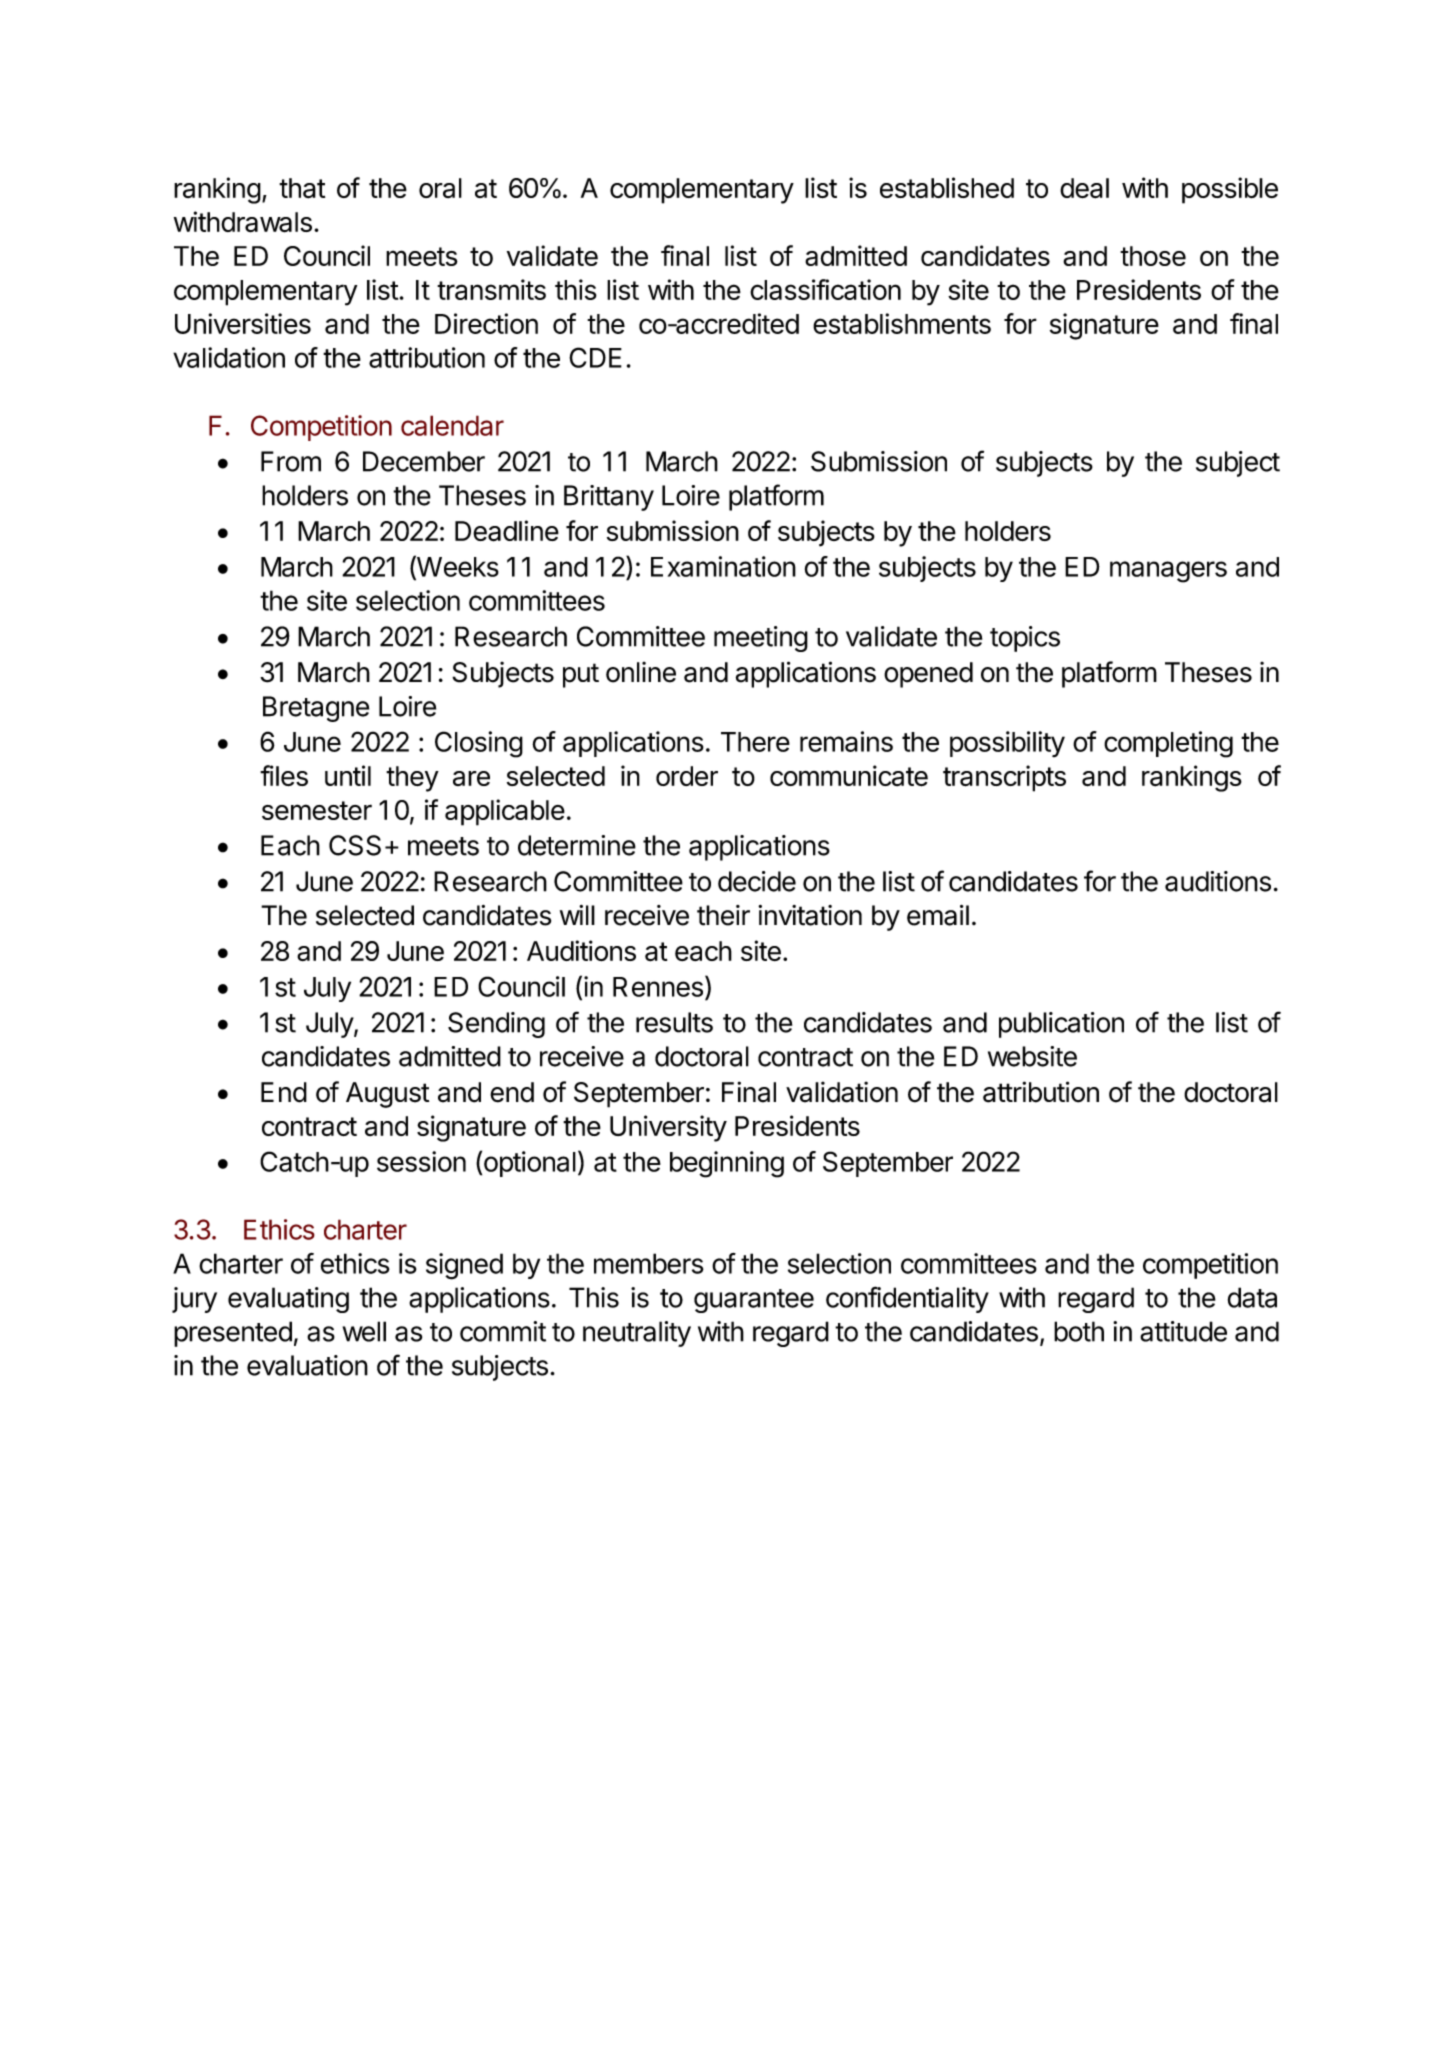  What do you see at coordinates (302, 188) in the screenshot?
I see `that` at bounding box center [302, 188].
